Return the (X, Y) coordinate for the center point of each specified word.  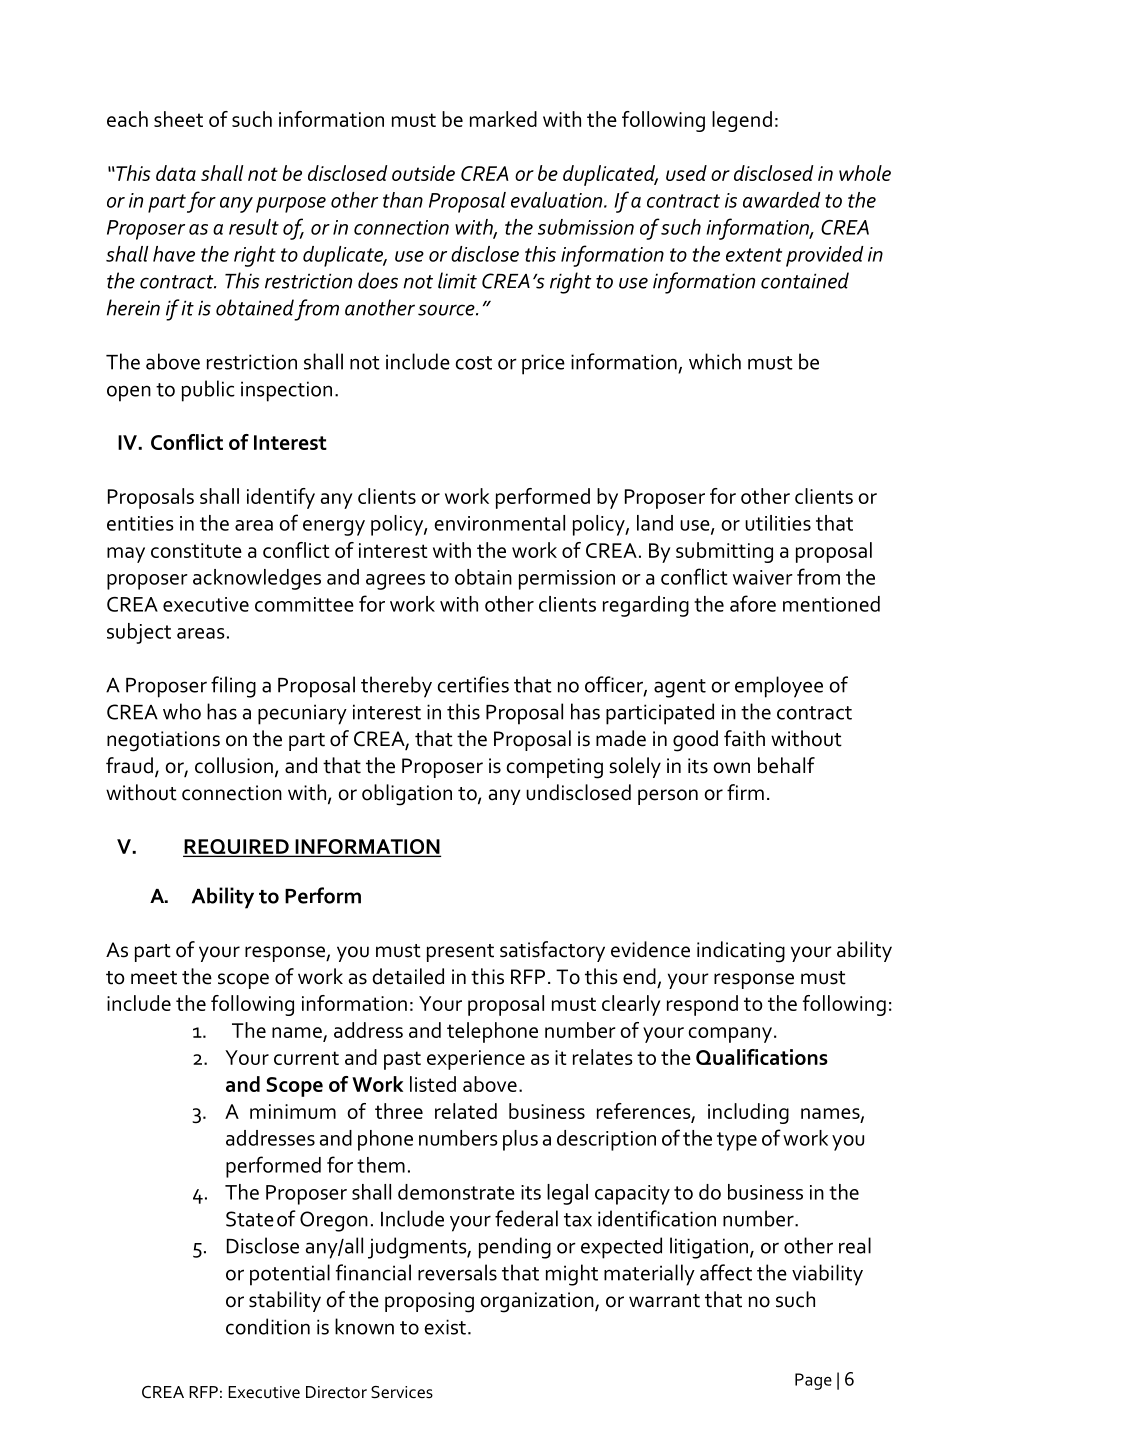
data (176, 173)
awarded (782, 200)
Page (813, 1381)
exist (445, 1327)
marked (503, 119)
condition (268, 1326)
